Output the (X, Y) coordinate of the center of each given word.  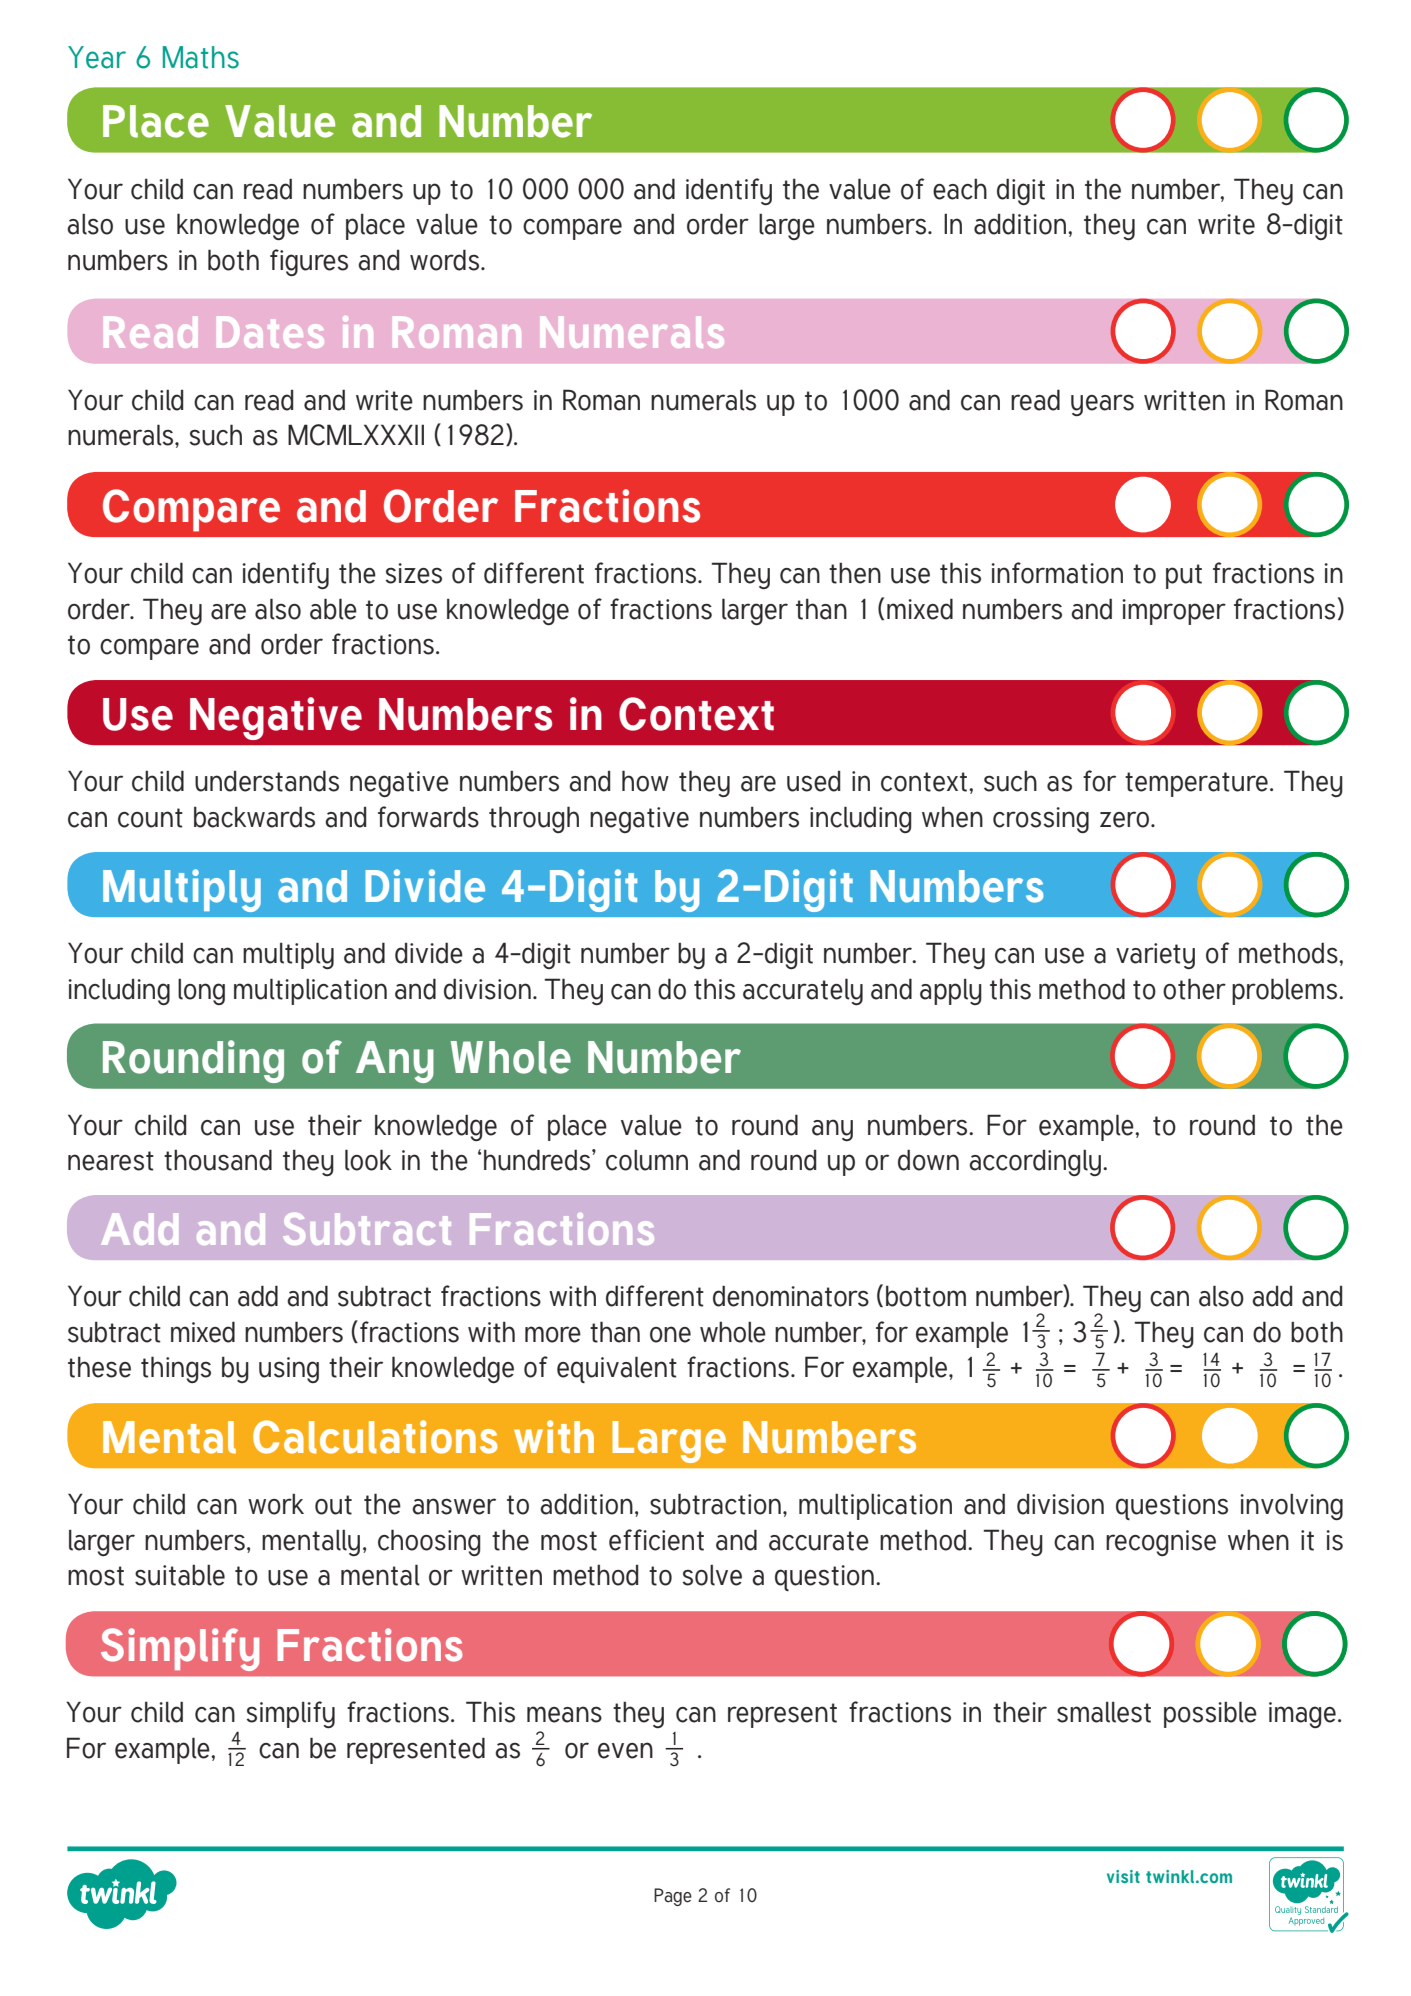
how (645, 781)
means (564, 1714)
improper (1174, 612)
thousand (218, 1160)
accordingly (1035, 1163)
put (1184, 576)
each (960, 189)
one (670, 1334)
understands (267, 781)
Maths (201, 57)
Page (673, 1897)
